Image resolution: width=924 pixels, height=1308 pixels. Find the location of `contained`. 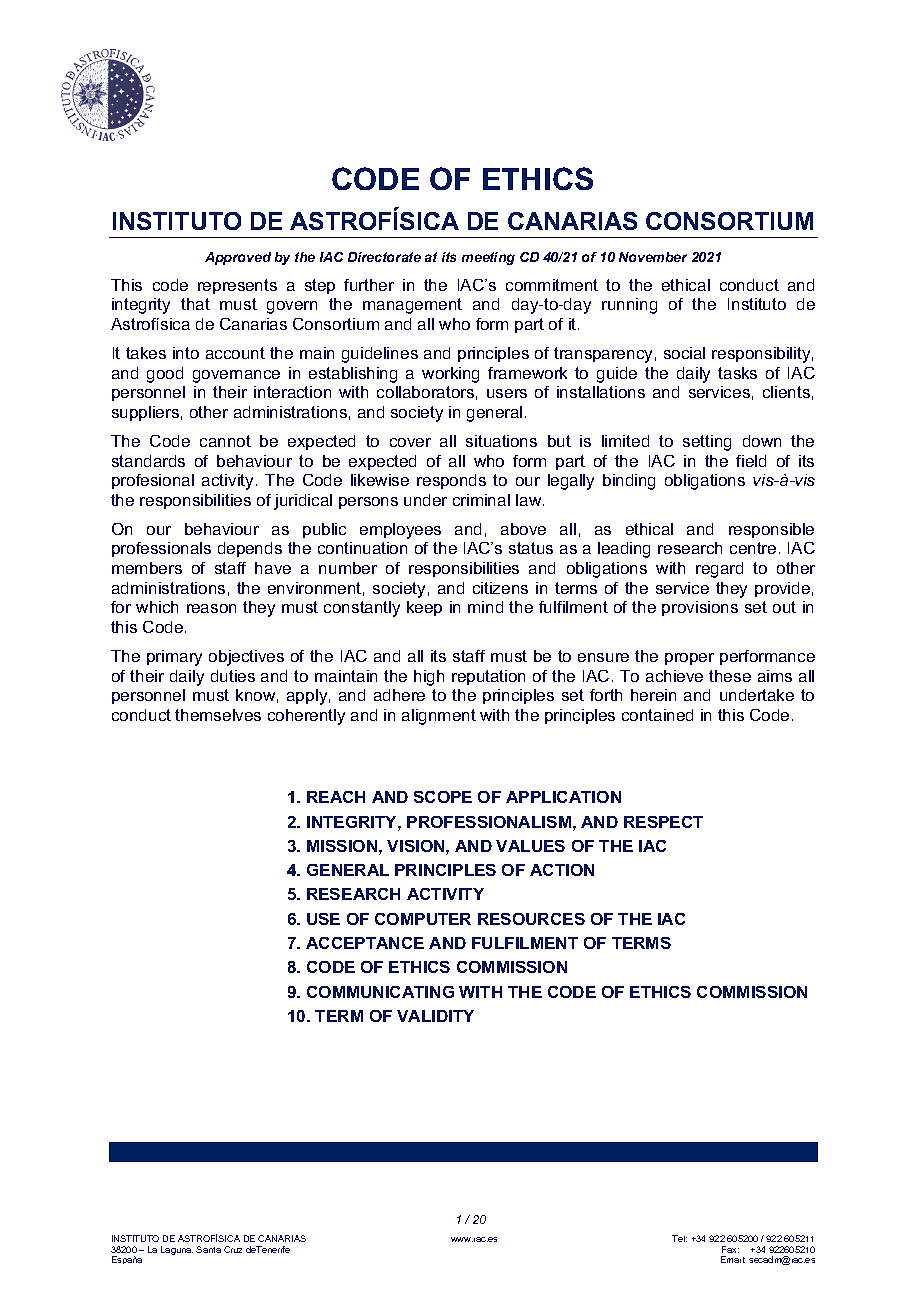

contained is located at coordinates (657, 715).
